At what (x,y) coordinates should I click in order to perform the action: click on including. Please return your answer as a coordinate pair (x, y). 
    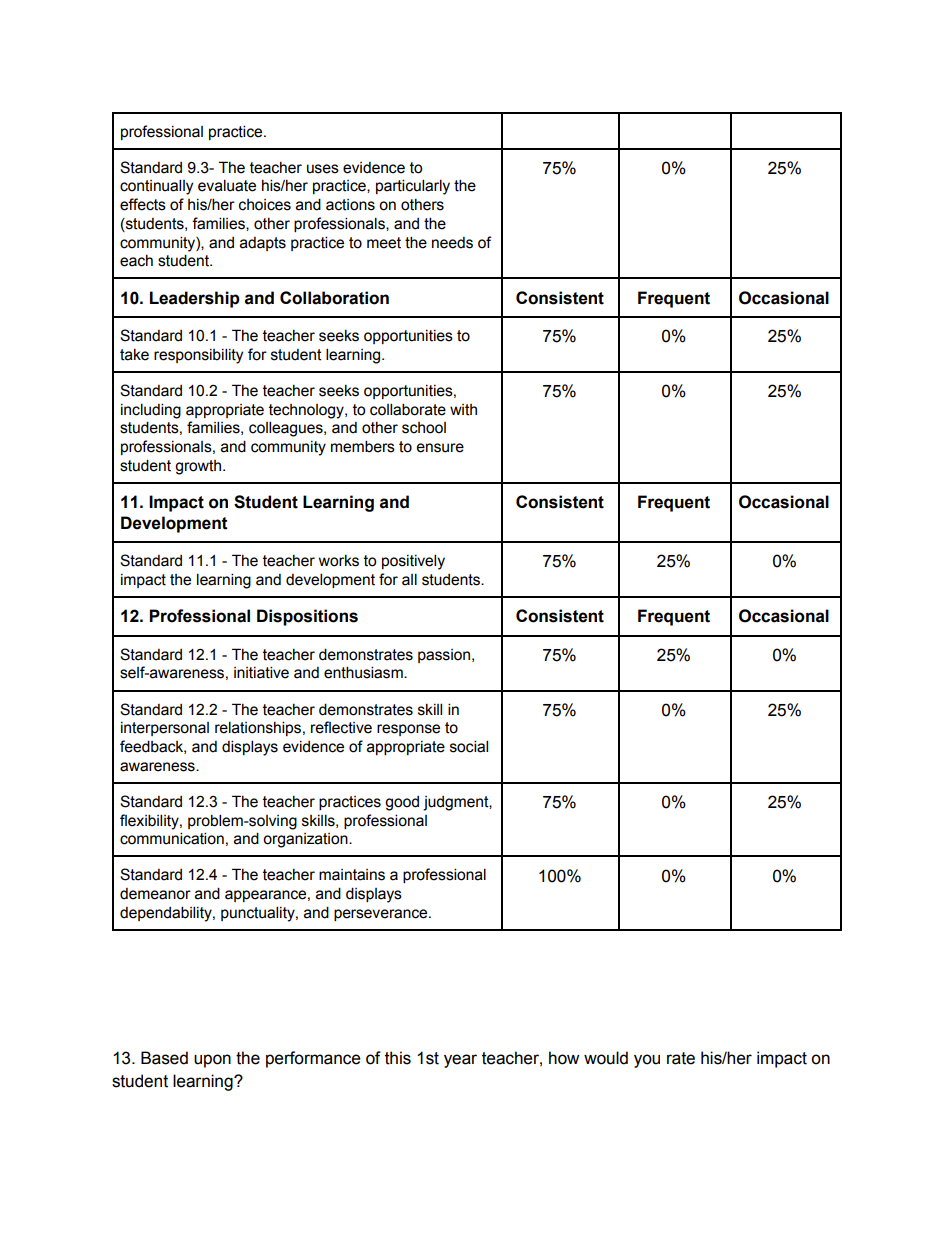
    Looking at the image, I should click on (151, 411).
